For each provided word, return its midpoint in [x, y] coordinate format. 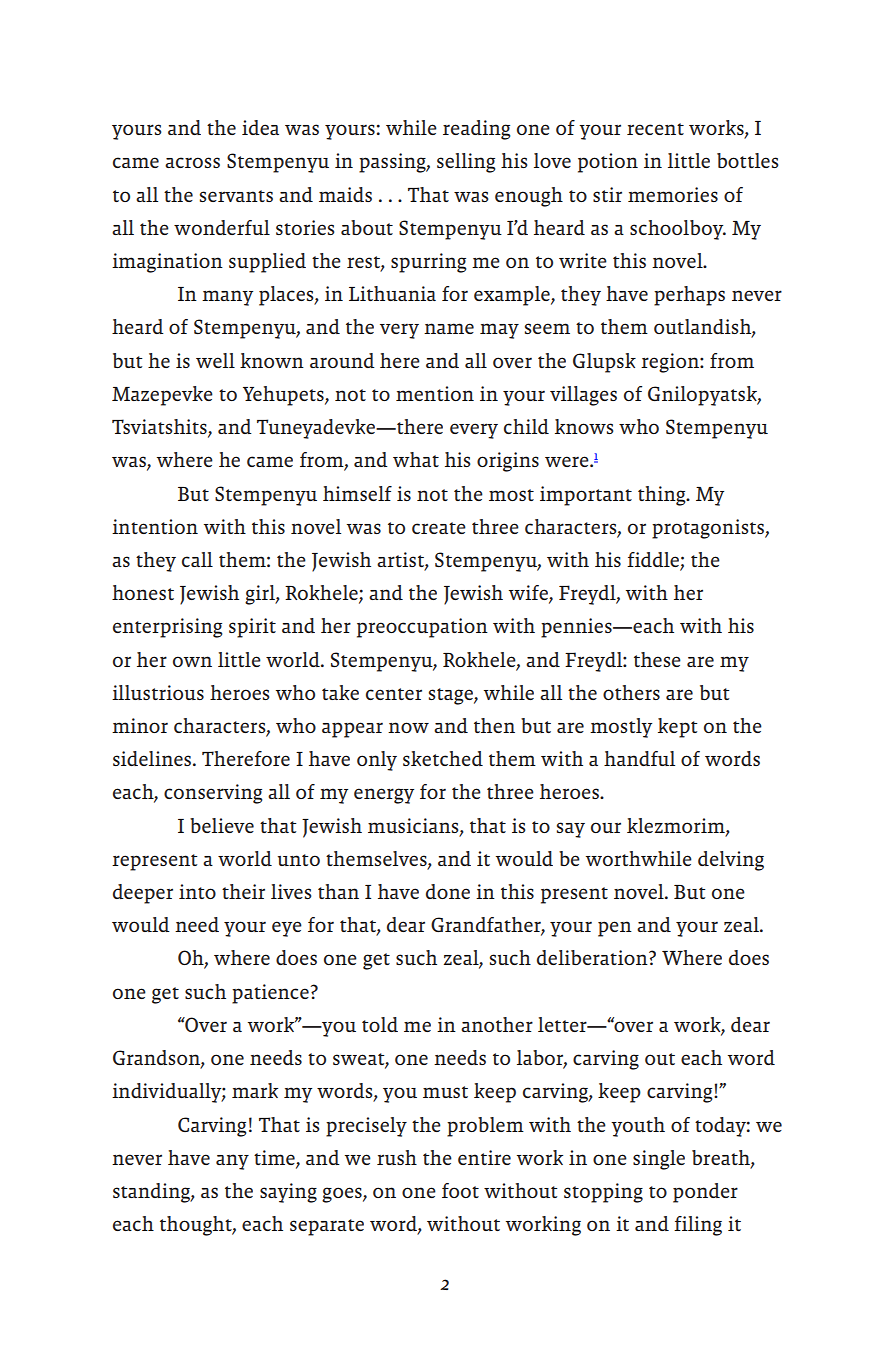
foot [460, 1190]
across [192, 162]
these [657, 659]
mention [435, 393]
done [448, 891]
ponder [705, 1193]
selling [466, 163]
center [394, 694]
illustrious [158, 692]
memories [673, 194]
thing [663, 496]
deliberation [593, 957]
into [197, 891]
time [275, 1158]
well [215, 360]
